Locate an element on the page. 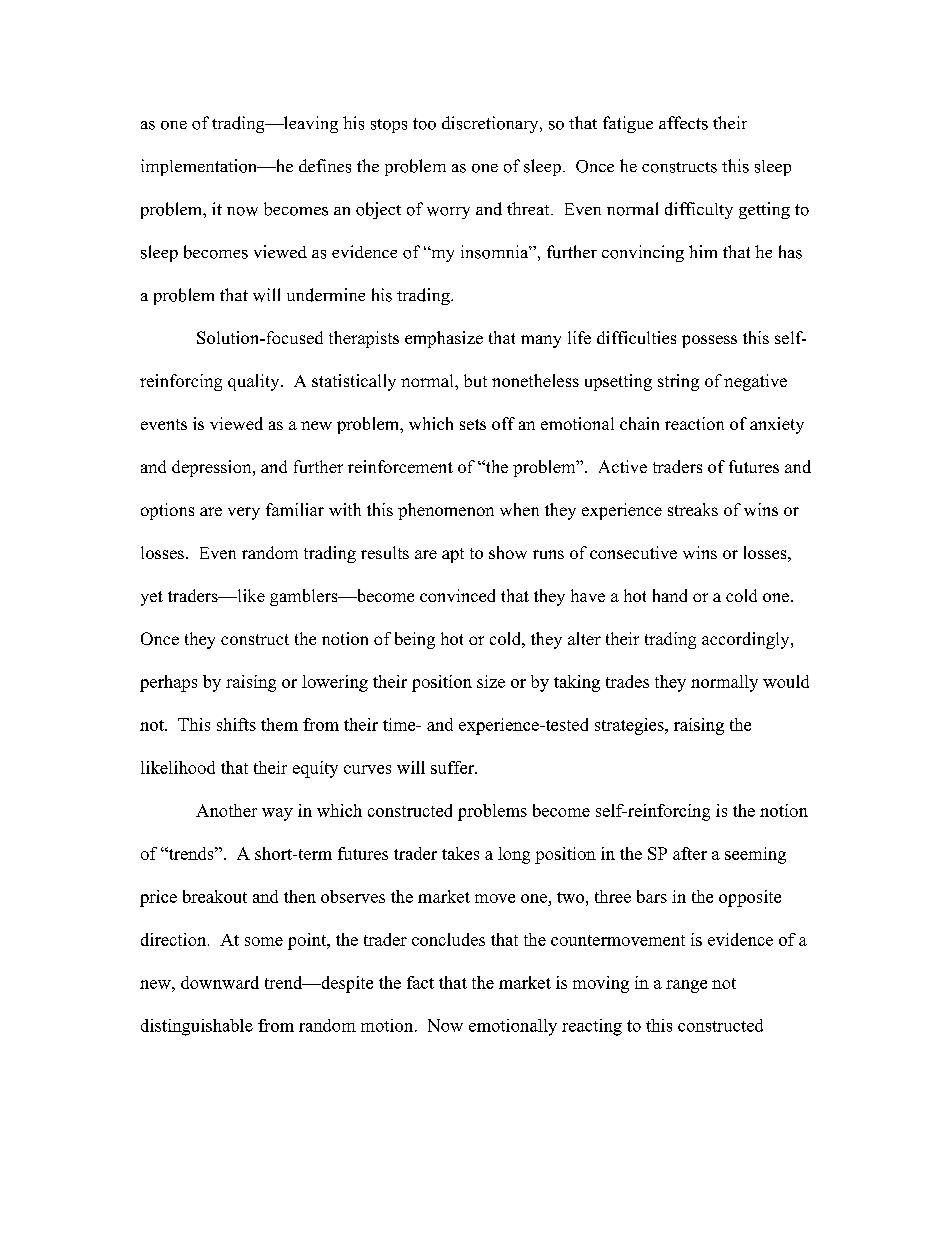  after is located at coordinates (690, 853).
